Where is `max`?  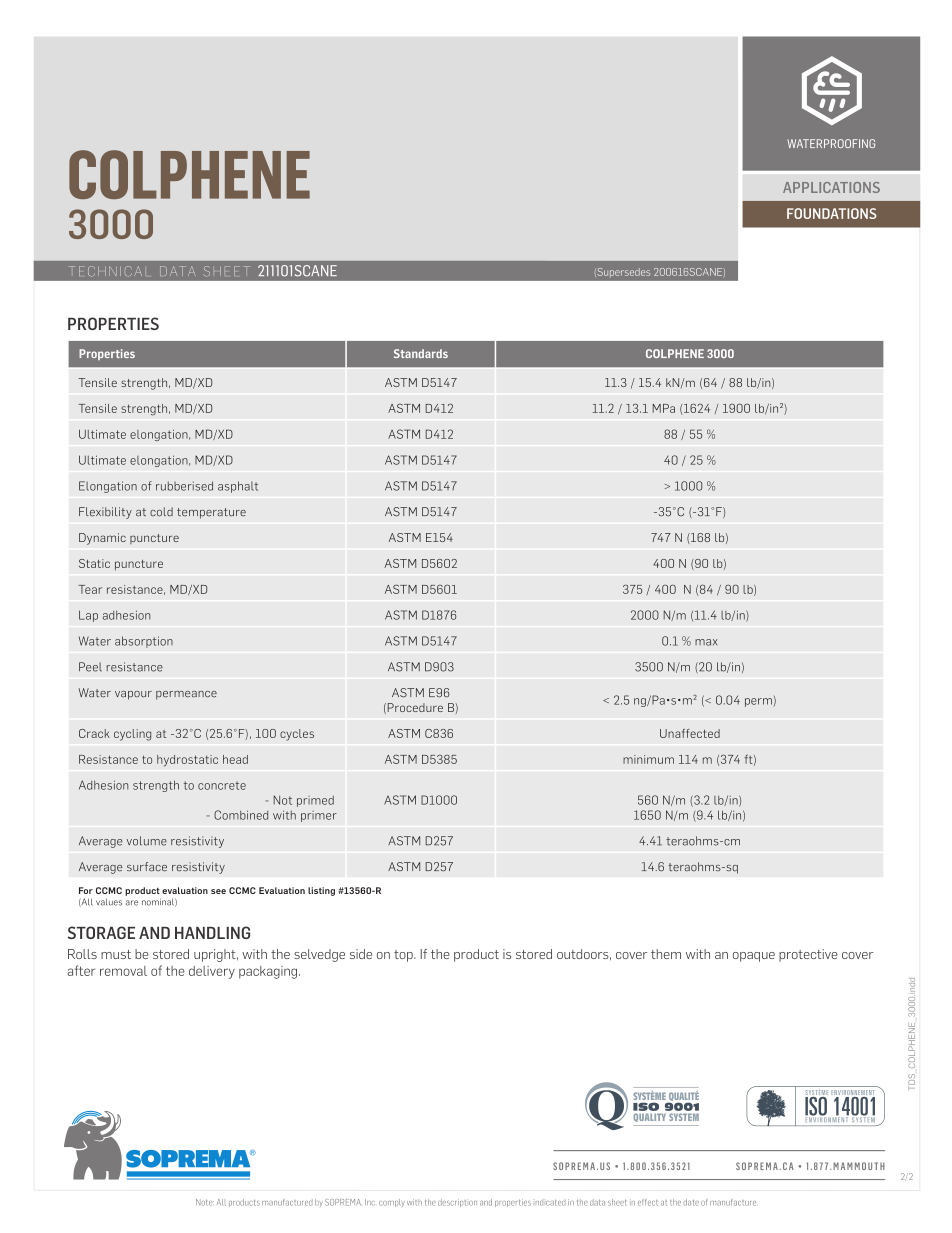
max is located at coordinates (706, 642).
